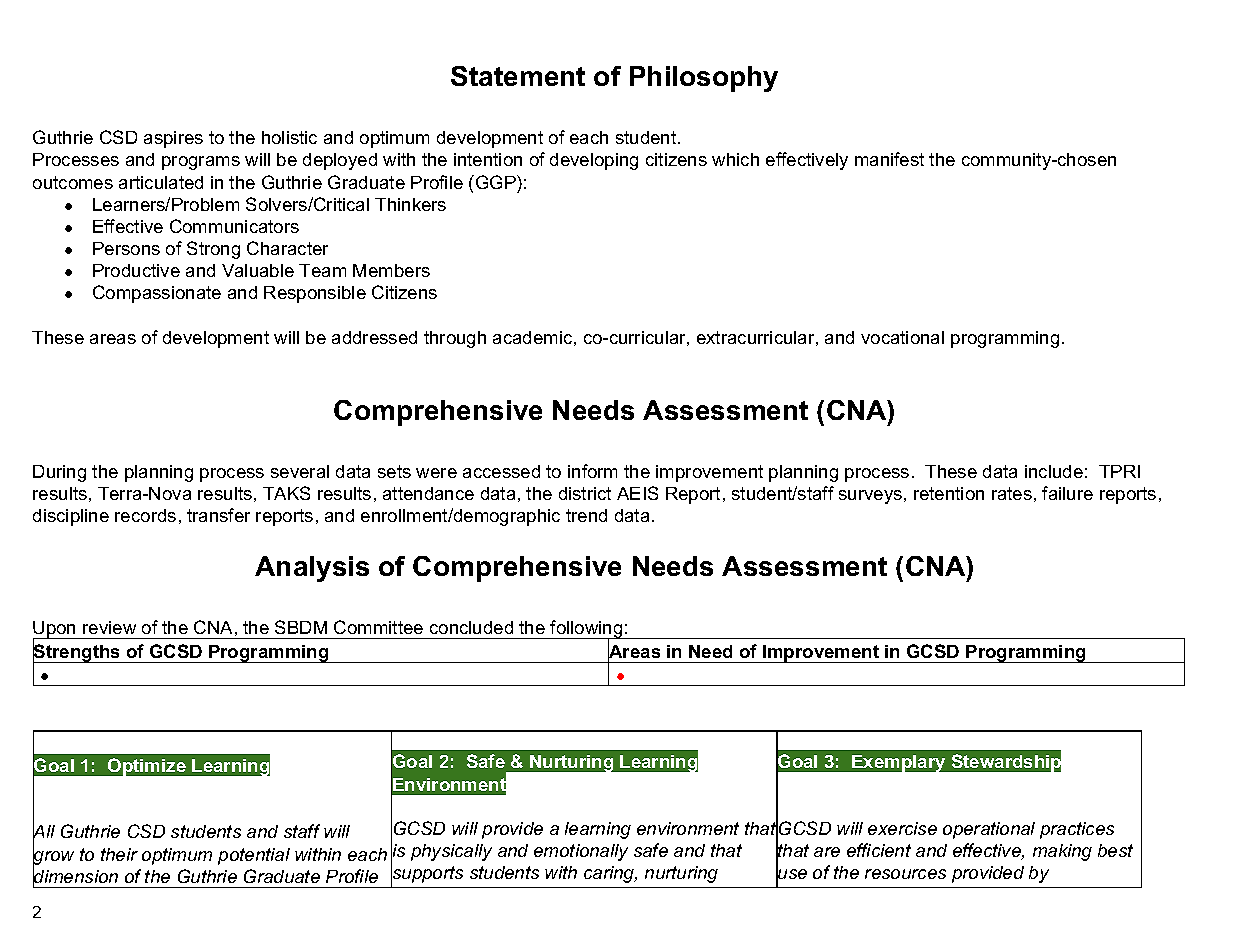  What do you see at coordinates (1054, 471) in the screenshot?
I see `include` at bounding box center [1054, 471].
